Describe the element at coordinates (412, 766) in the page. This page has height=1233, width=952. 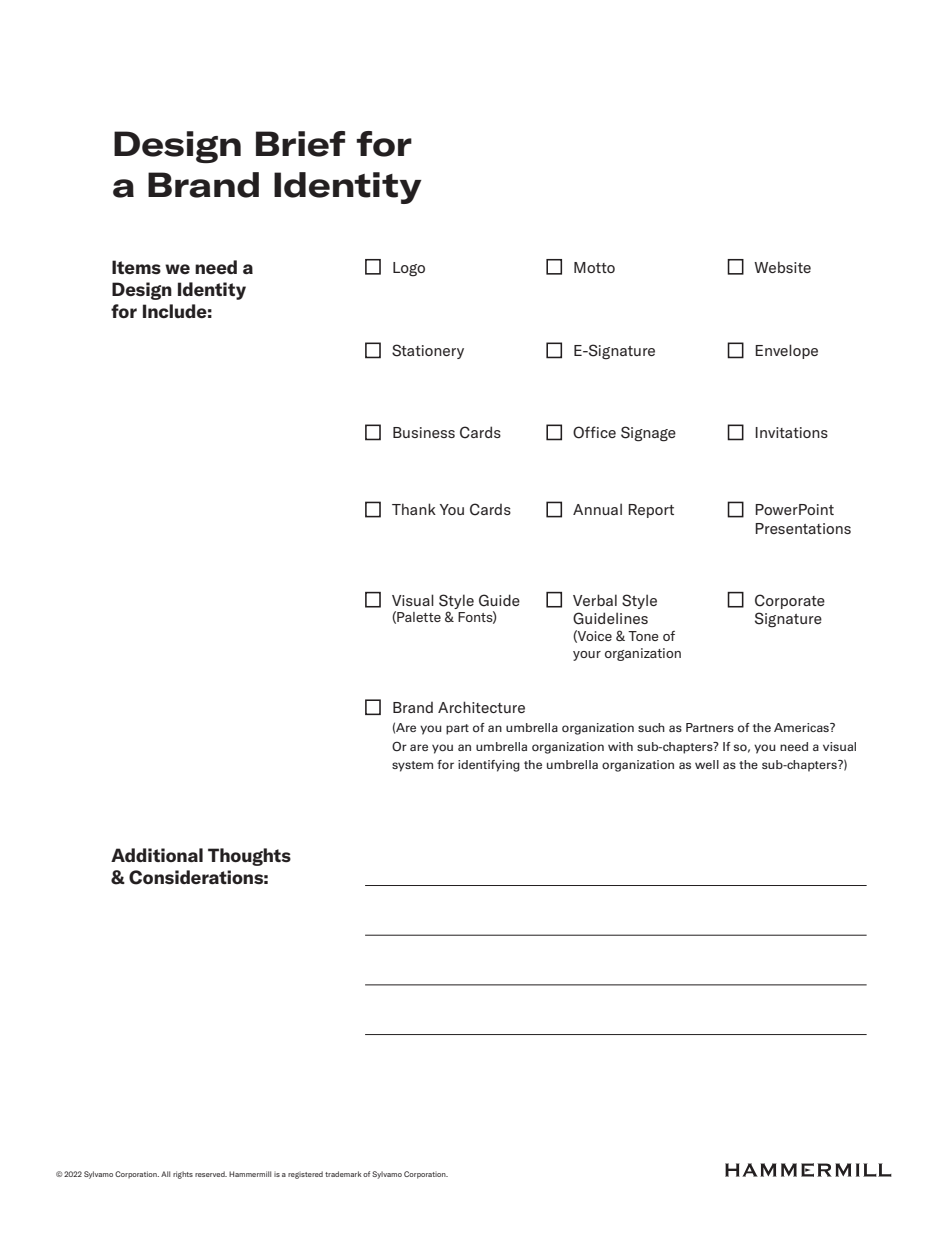
I see `system` at that location.
